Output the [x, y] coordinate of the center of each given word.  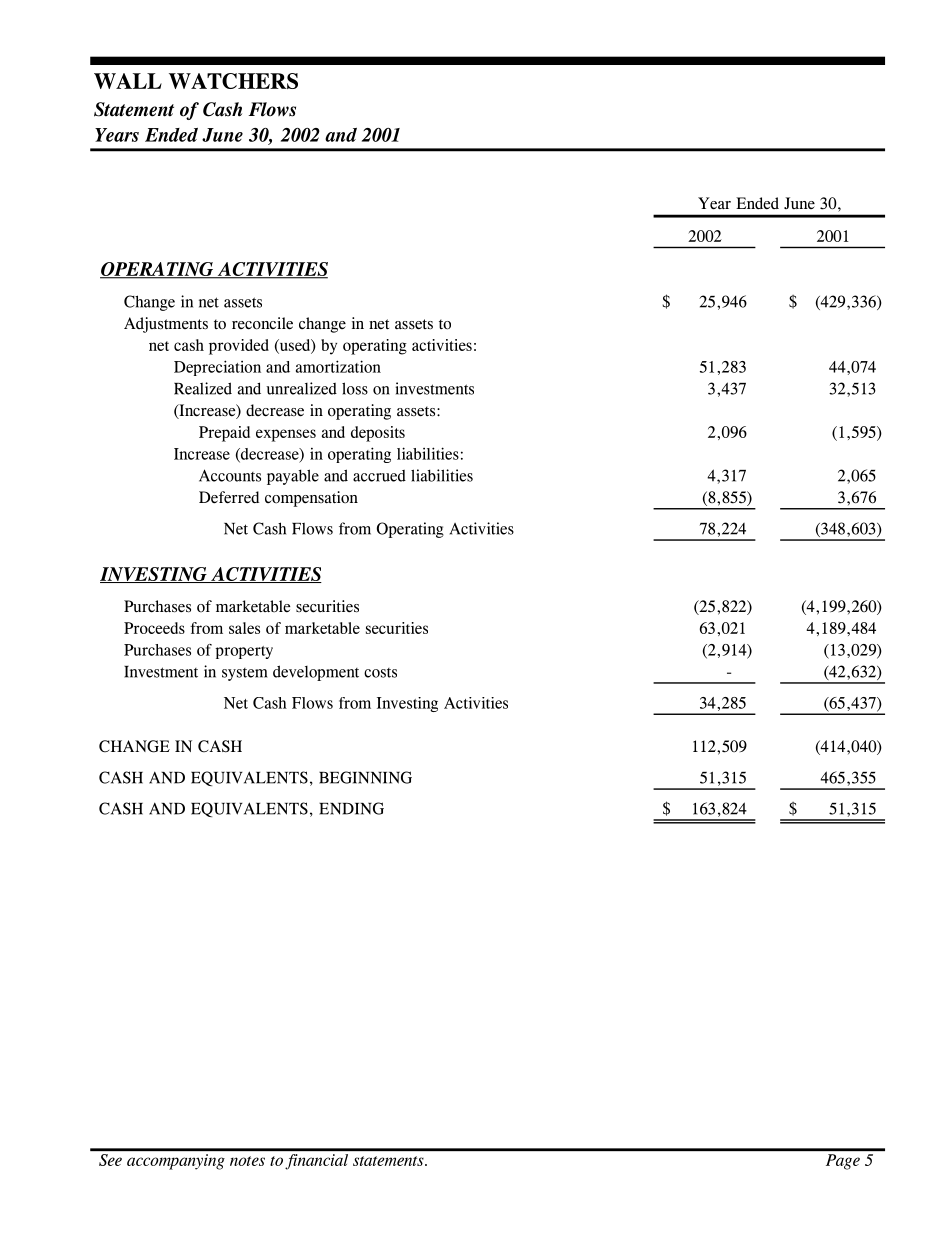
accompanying [176, 1162]
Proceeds [154, 628]
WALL [128, 81]
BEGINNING [365, 777]
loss [355, 388]
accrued [379, 476]
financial [316, 1162]
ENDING [351, 808]
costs [380, 673]
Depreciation [217, 368]
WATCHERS [233, 81]
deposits [378, 434]
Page [843, 1162]
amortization [338, 366]
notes [247, 1161]
